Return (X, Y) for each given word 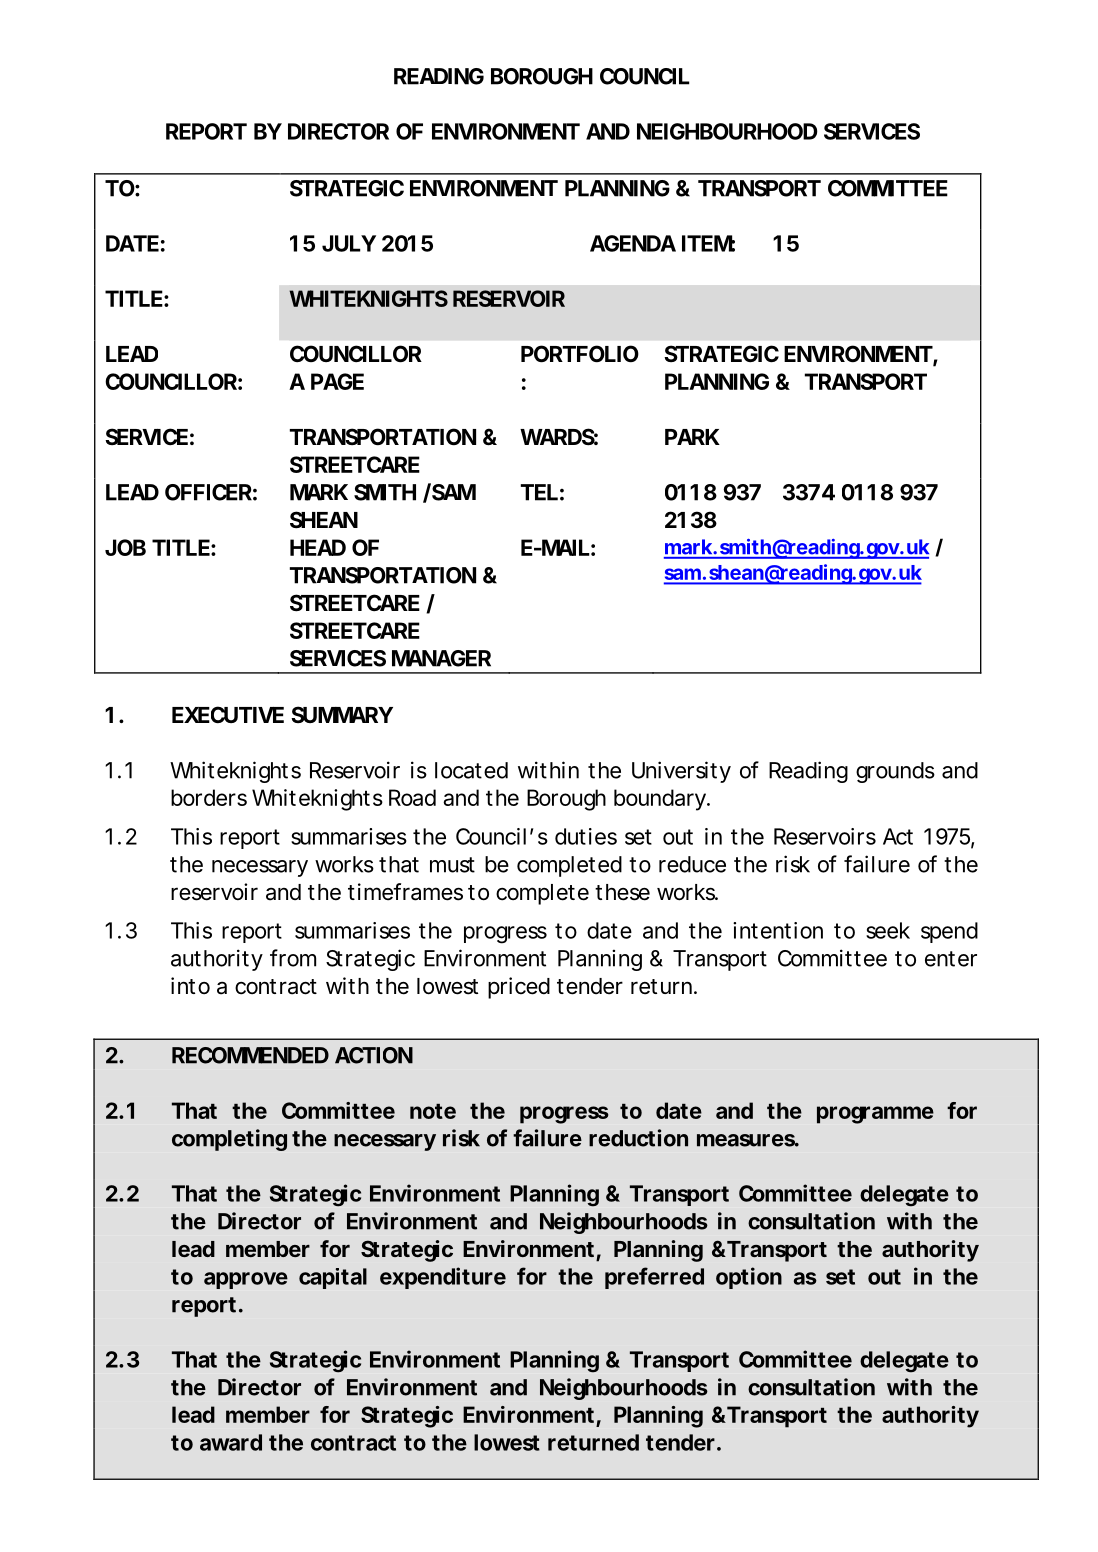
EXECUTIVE (228, 714)
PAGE (337, 381)
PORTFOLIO (580, 354)
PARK (692, 437)
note (433, 1111)
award (231, 1442)
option (749, 1278)
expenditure (443, 1278)
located (471, 770)
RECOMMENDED (250, 1055)
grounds (895, 772)
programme (875, 1115)
